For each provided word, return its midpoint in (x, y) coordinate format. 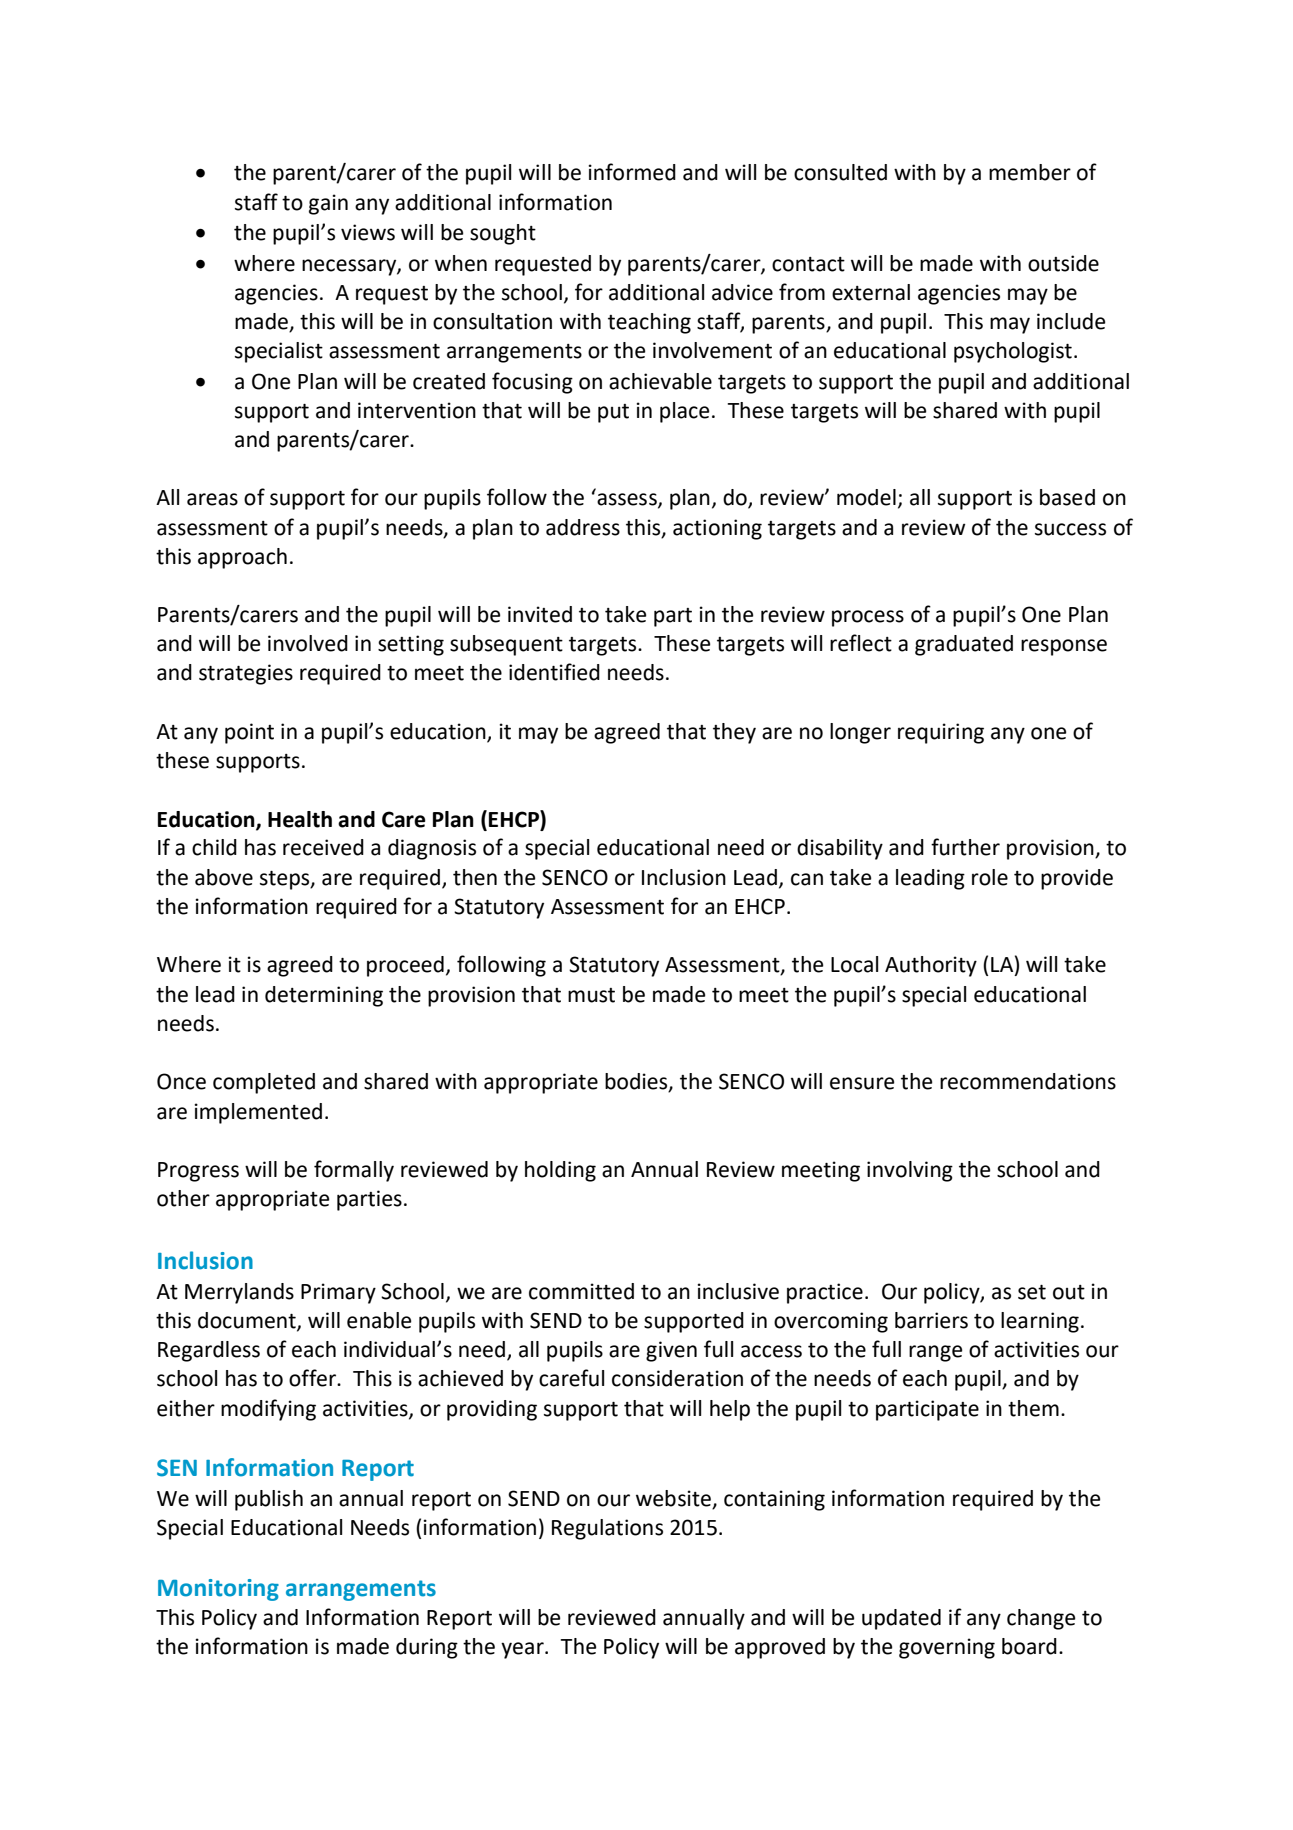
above (224, 877)
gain (328, 204)
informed (632, 172)
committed (581, 1291)
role (990, 877)
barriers (931, 1320)
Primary (338, 1293)
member (1030, 172)
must (591, 995)
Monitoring (218, 1590)
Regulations (607, 1529)
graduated (964, 645)
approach (242, 558)
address (583, 527)
